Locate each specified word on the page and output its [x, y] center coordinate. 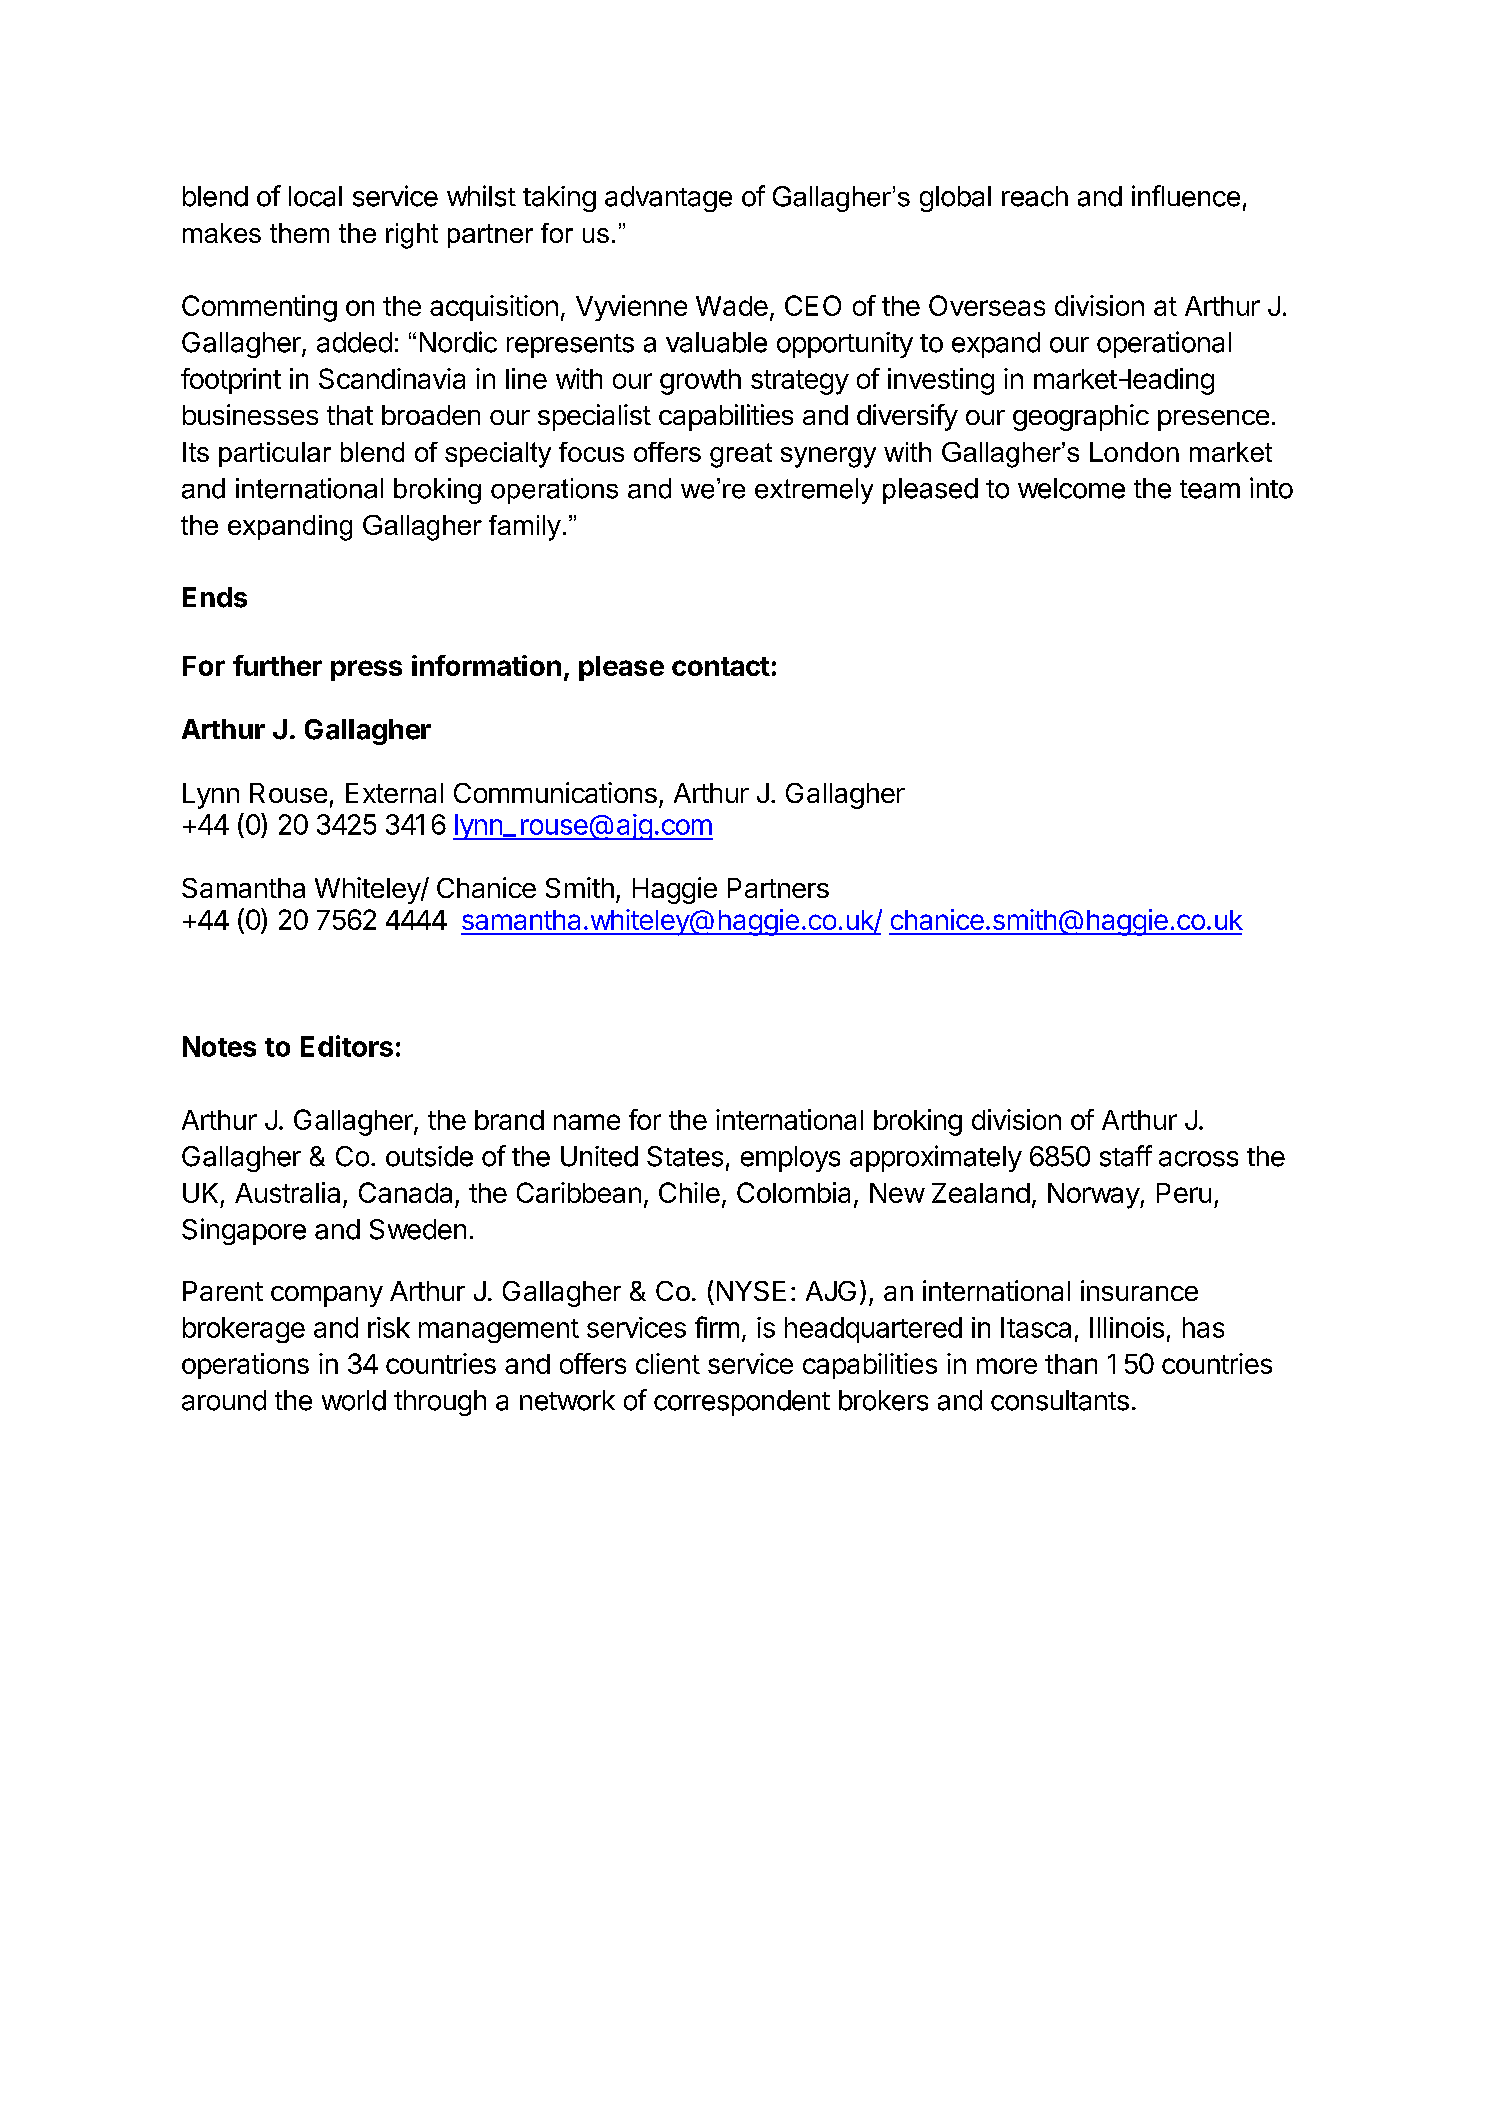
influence [1186, 196]
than [1071, 1364]
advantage [668, 199]
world [354, 1400]
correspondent [742, 1403]
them [299, 233]
